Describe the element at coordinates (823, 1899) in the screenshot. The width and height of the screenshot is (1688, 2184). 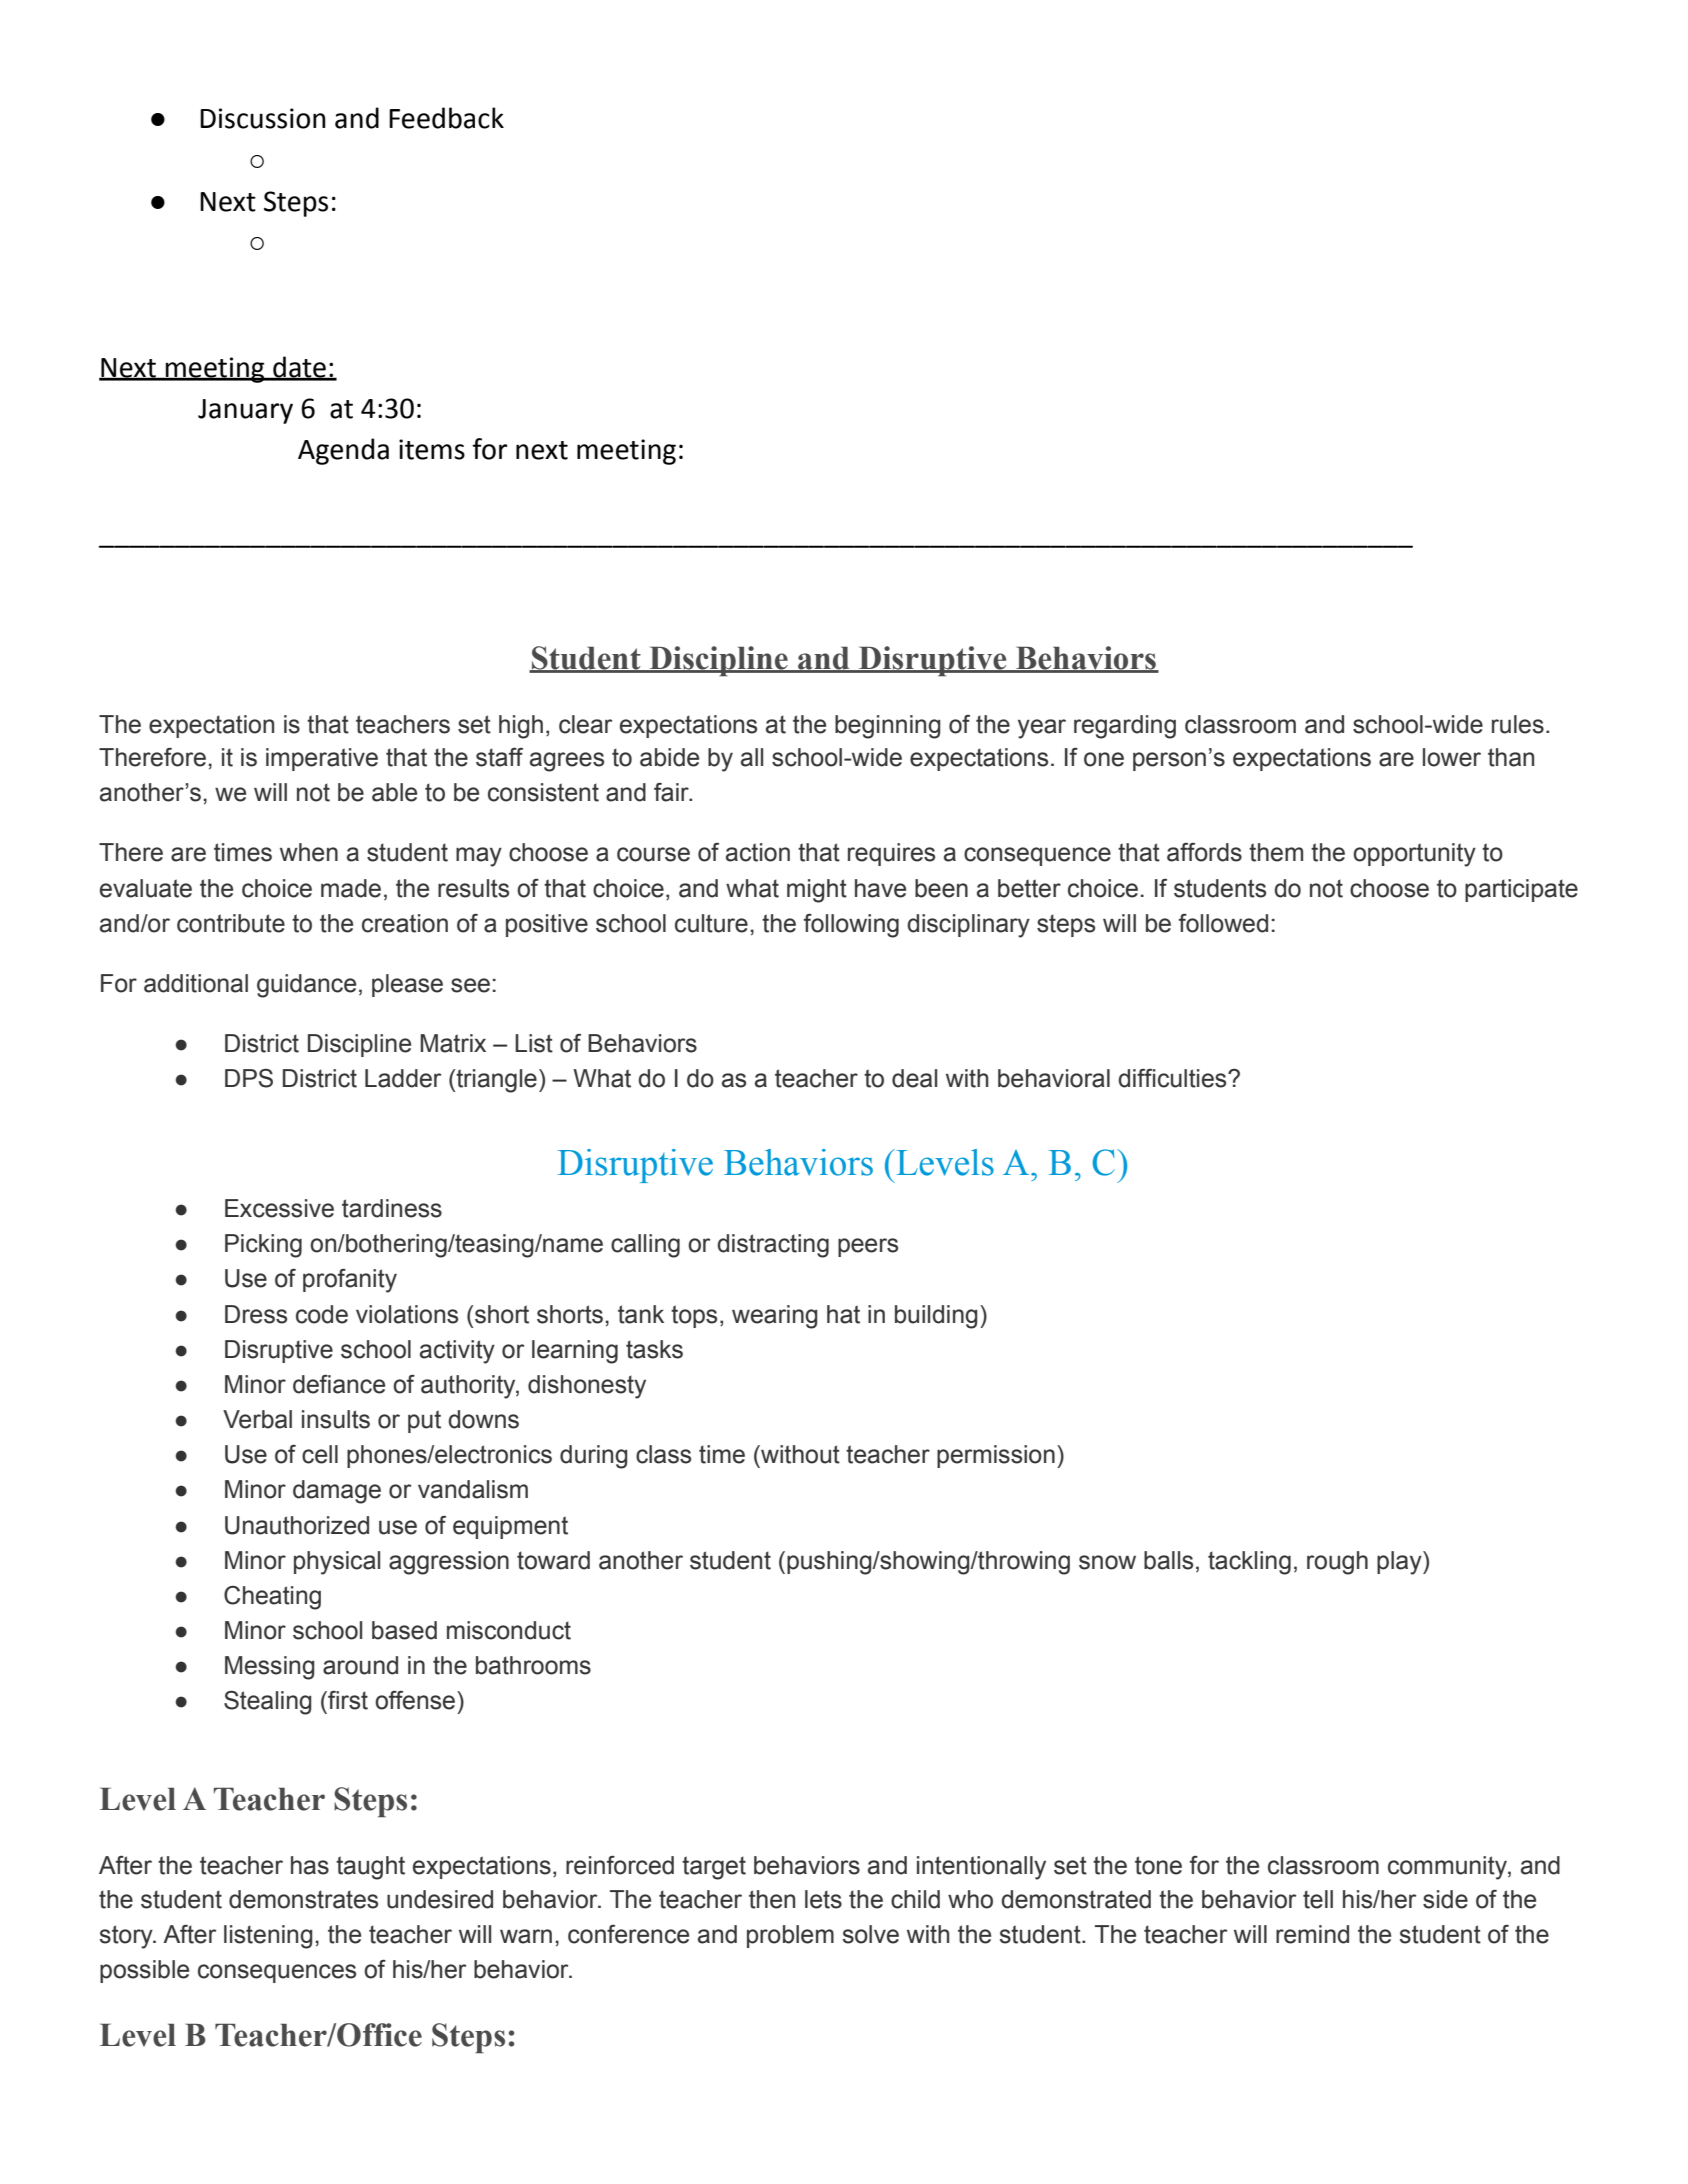
I see `lets` at that location.
